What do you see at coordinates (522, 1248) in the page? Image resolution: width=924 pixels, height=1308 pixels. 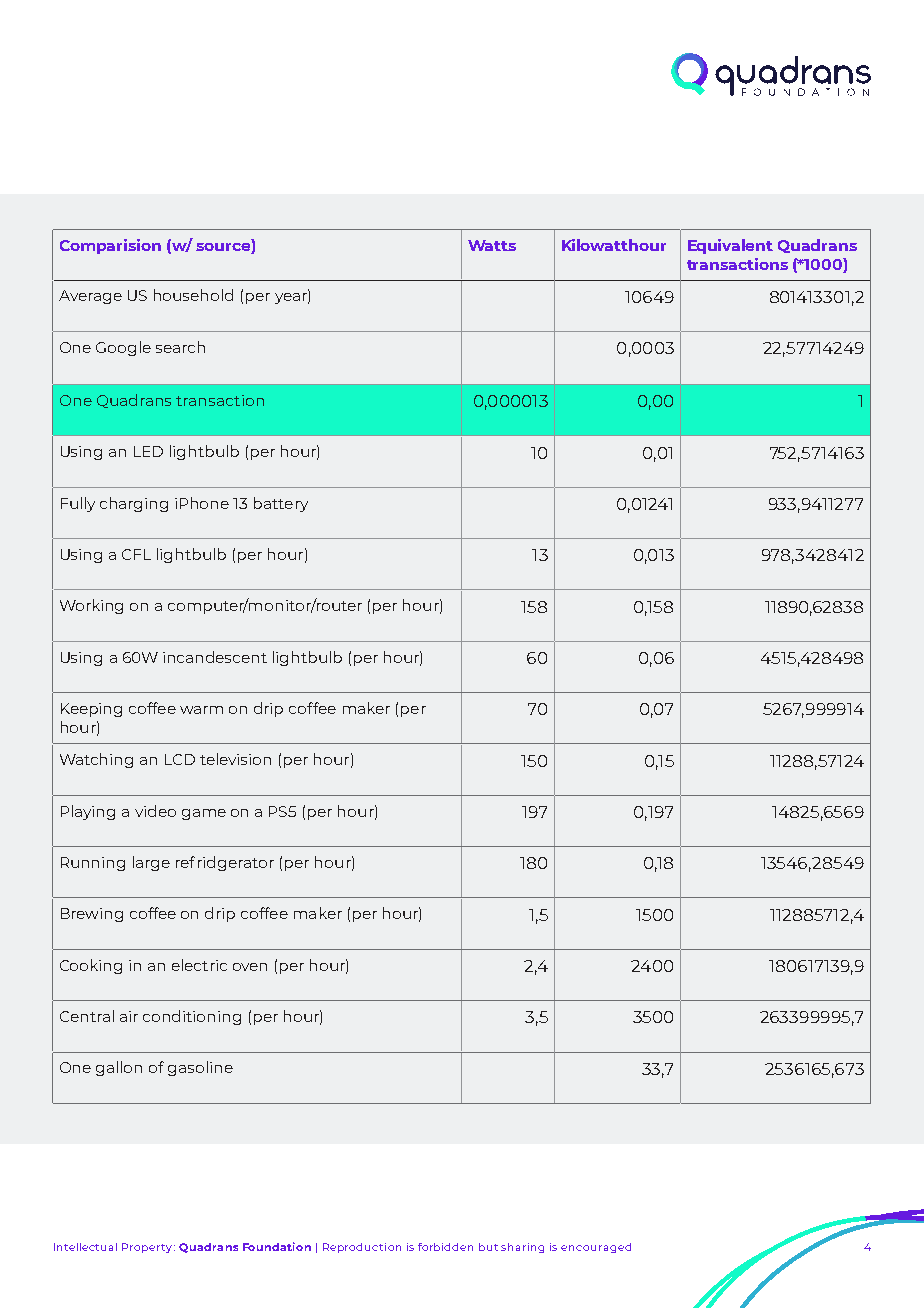 I see `sharing` at bounding box center [522, 1248].
